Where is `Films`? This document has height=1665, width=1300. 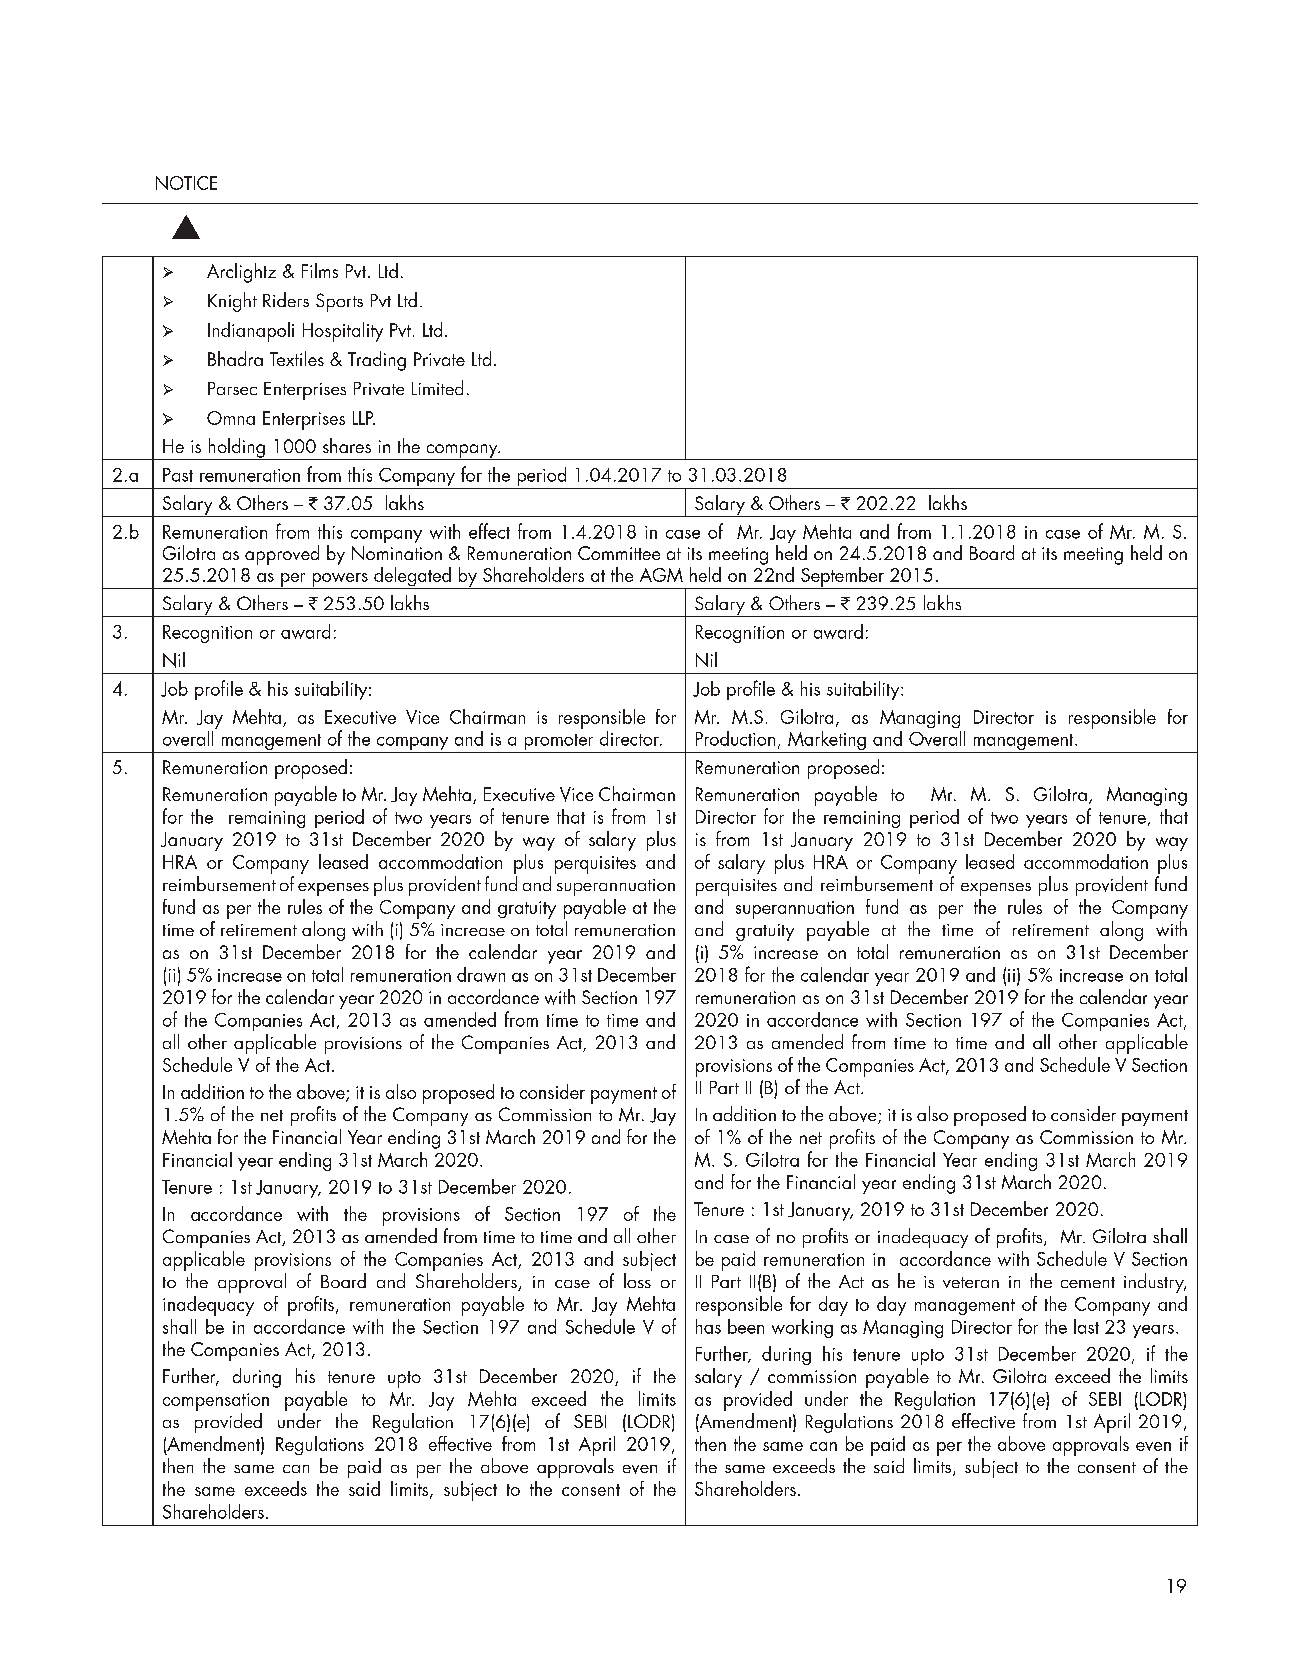 Films is located at coordinates (320, 270).
